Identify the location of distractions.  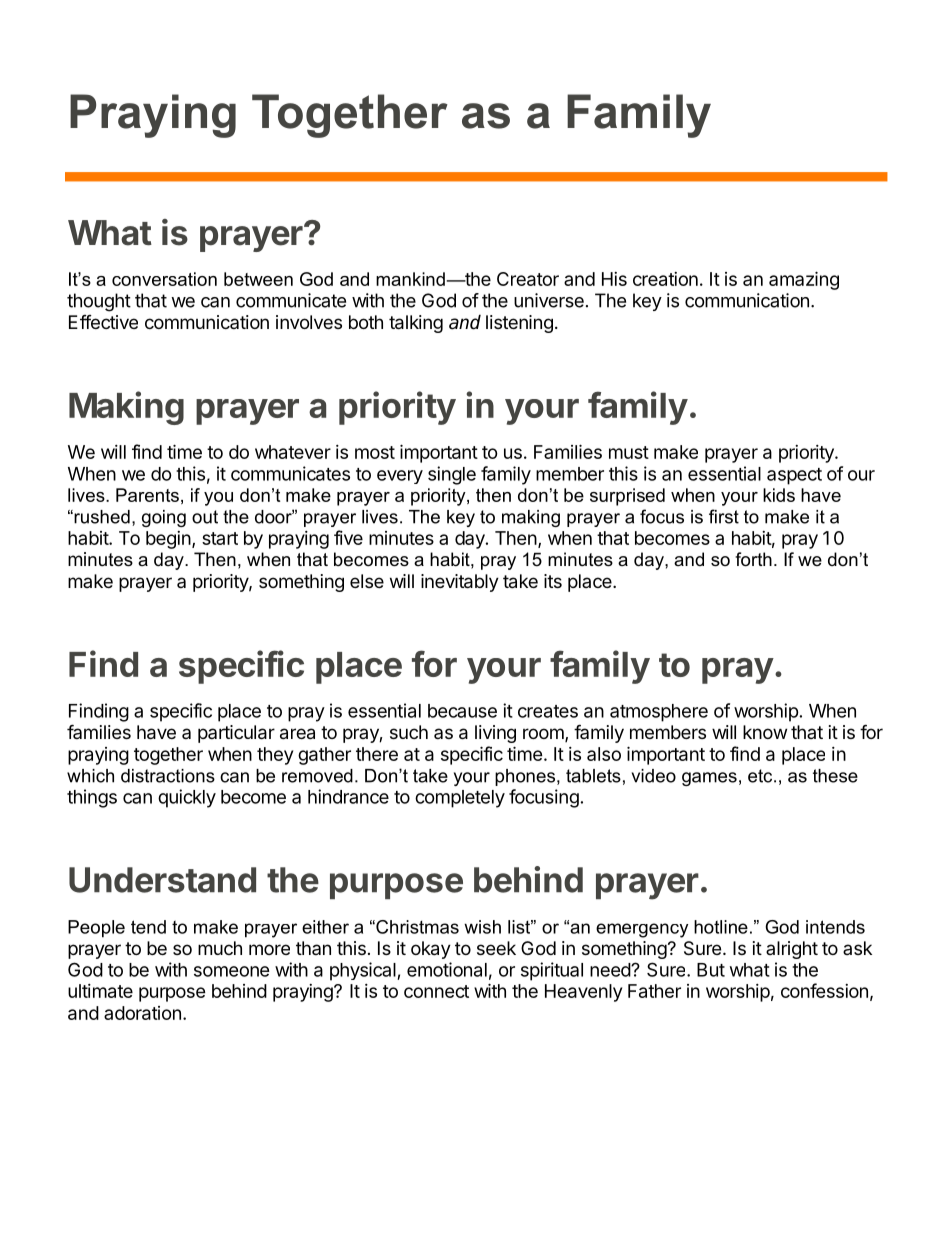
(168, 776).
